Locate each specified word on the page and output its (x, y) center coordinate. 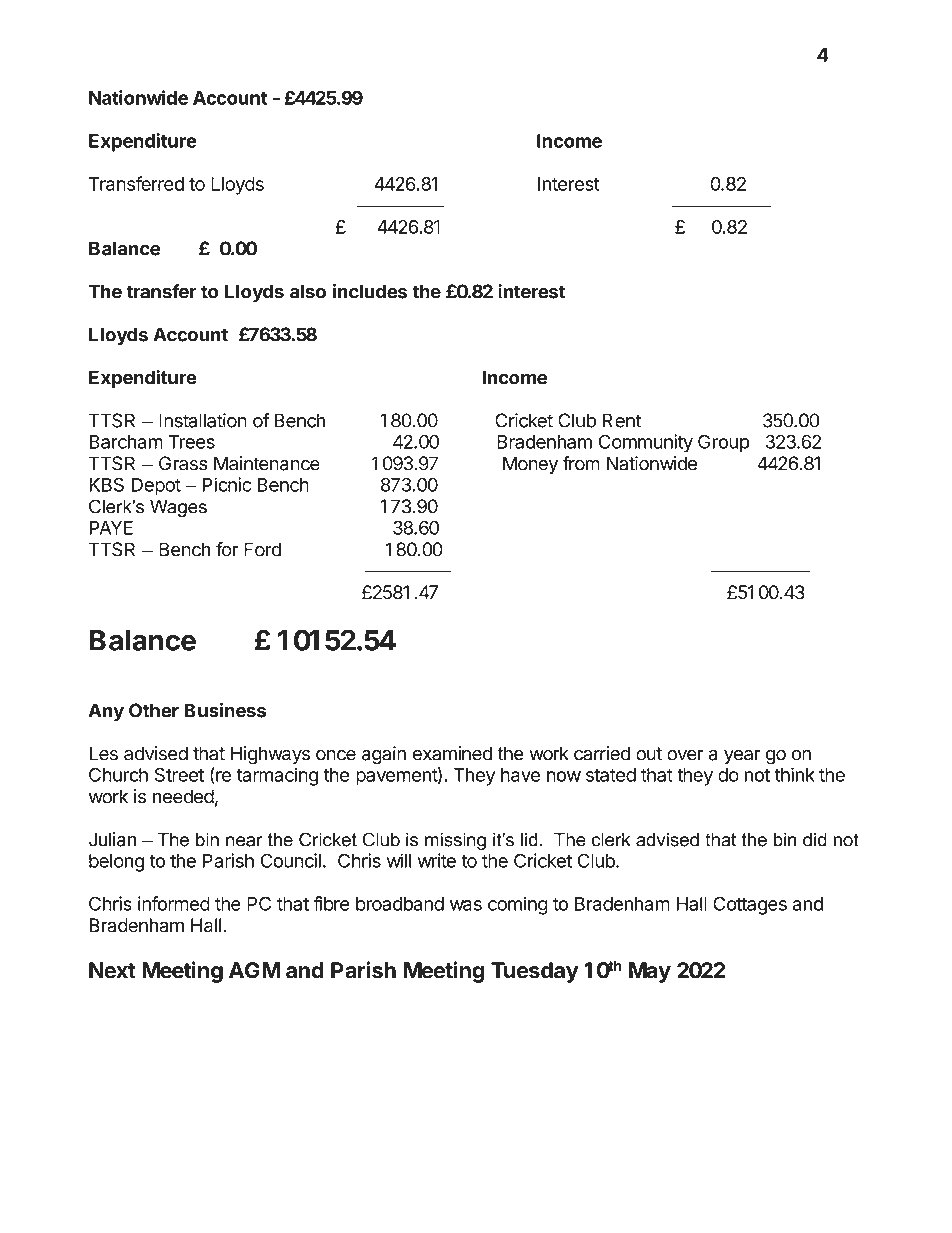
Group (724, 443)
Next (112, 970)
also (308, 291)
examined (452, 753)
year (742, 757)
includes (370, 291)
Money (530, 465)
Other (154, 710)
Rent (621, 420)
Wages (178, 508)
